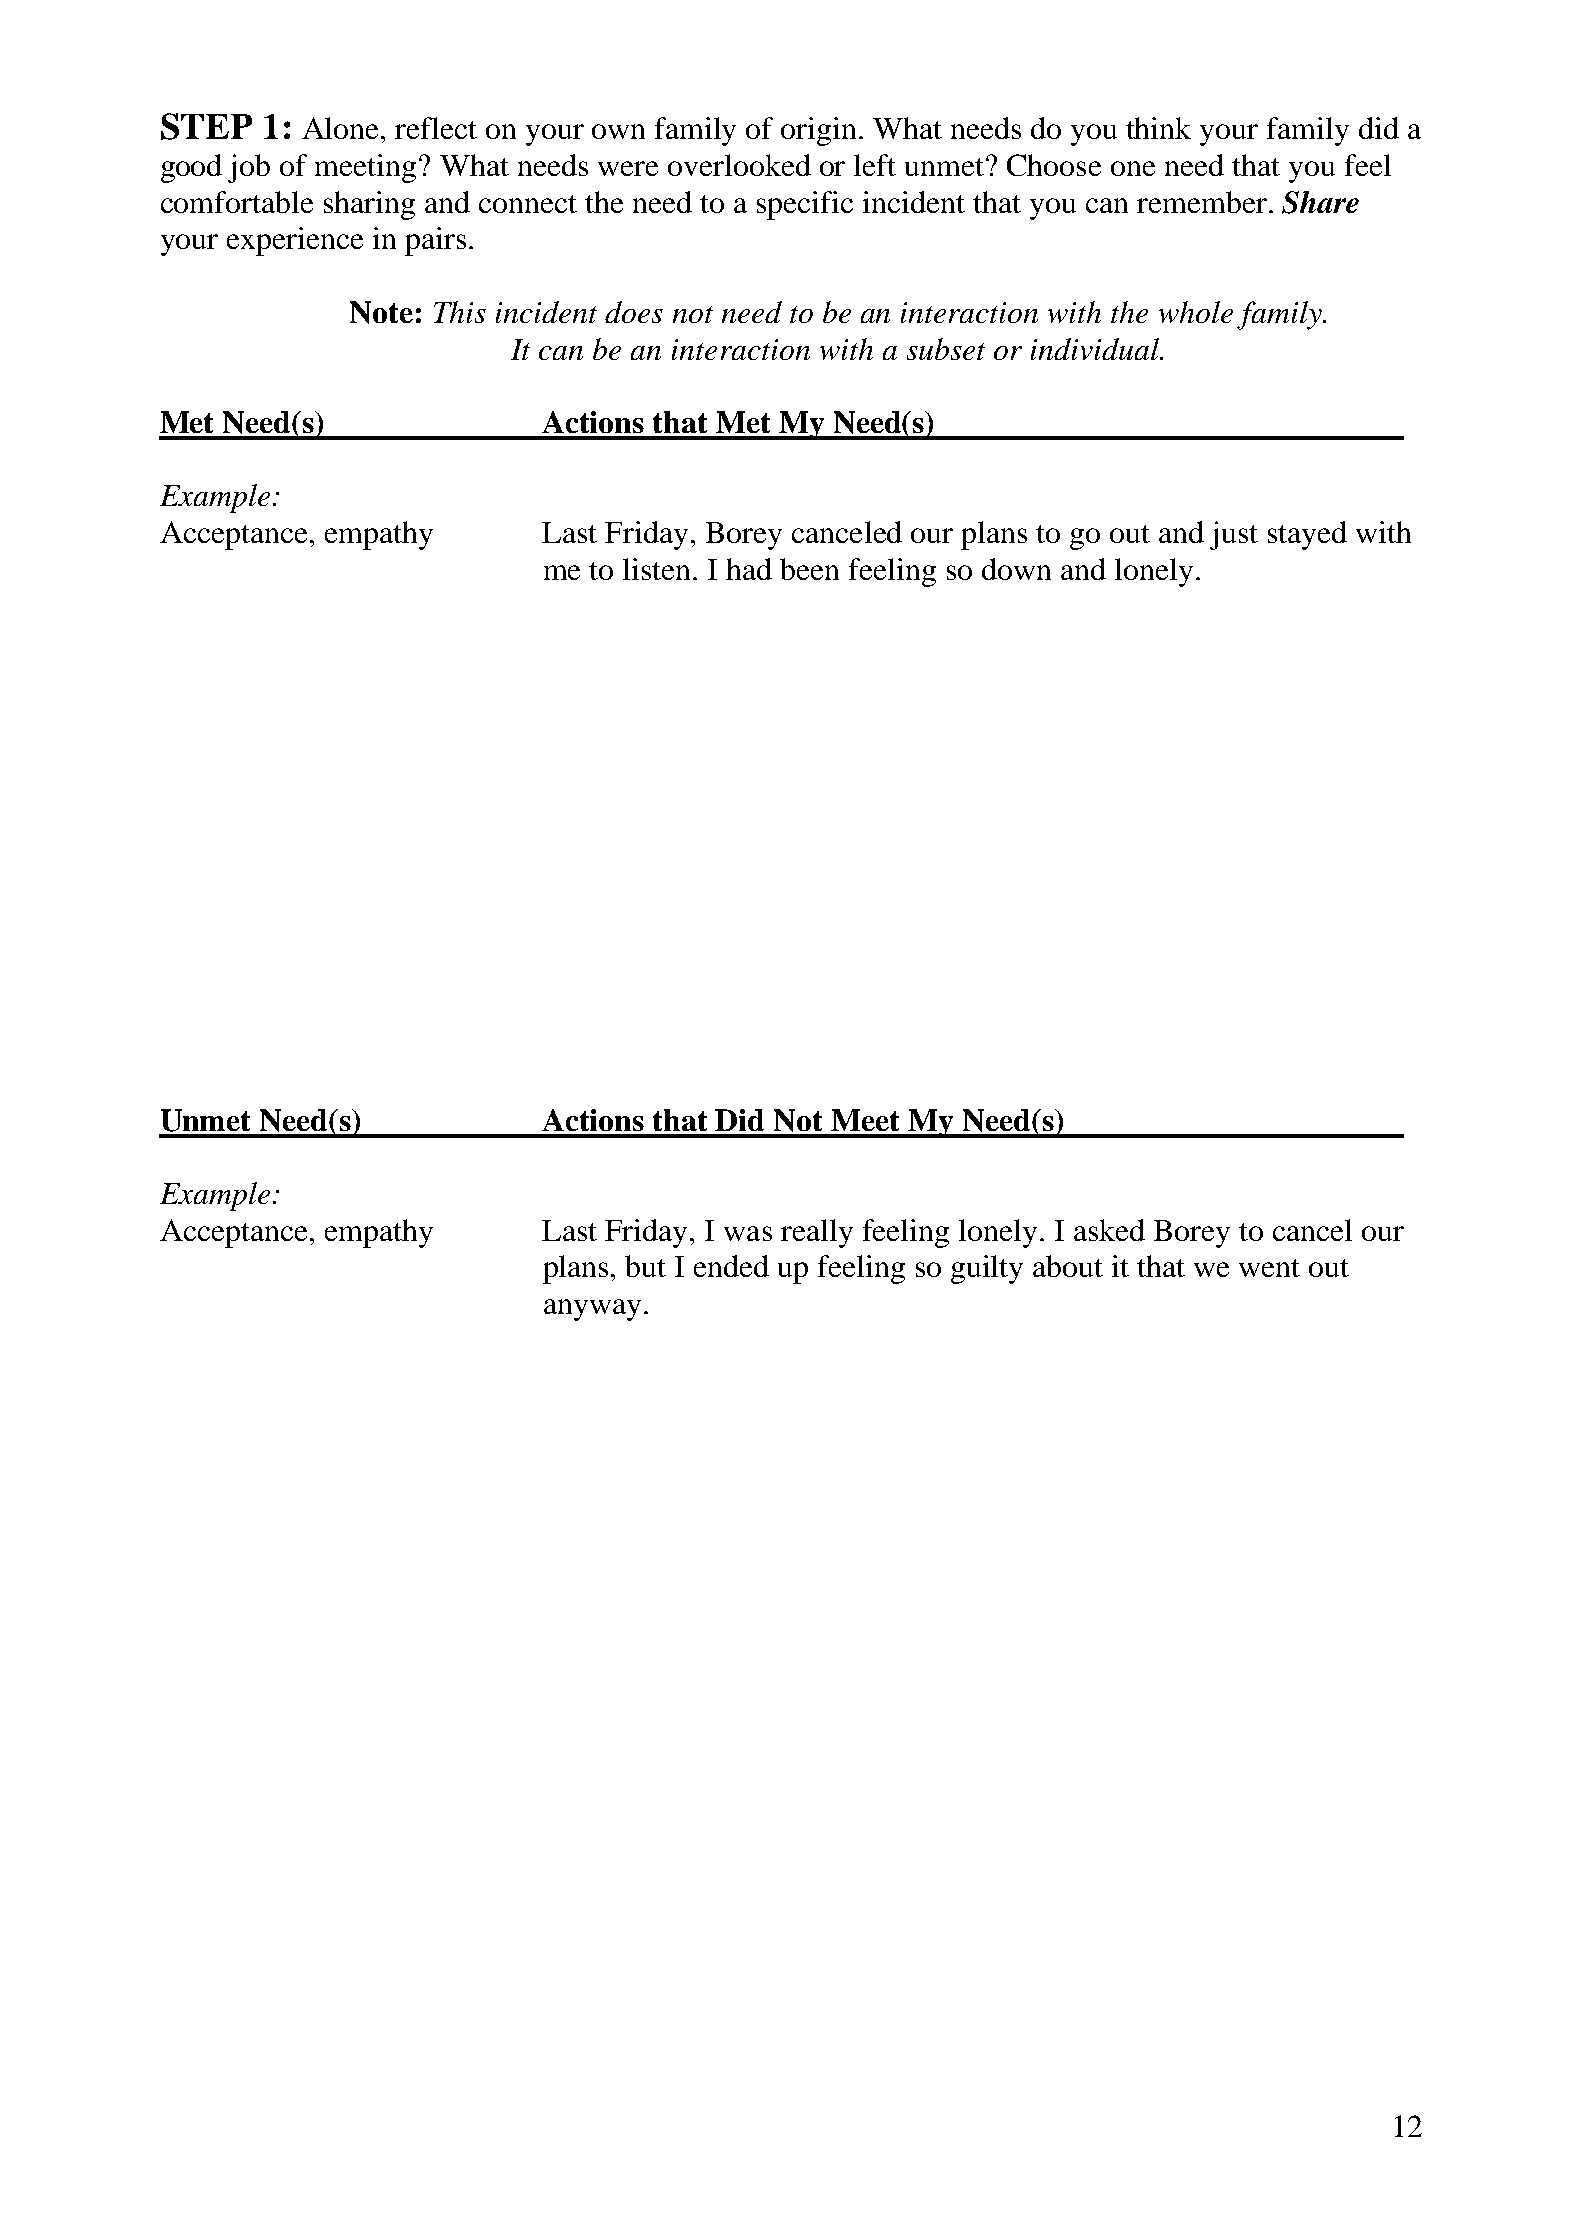 This screenshot has width=1583, height=2240. I want to click on was, so click(748, 1233).
